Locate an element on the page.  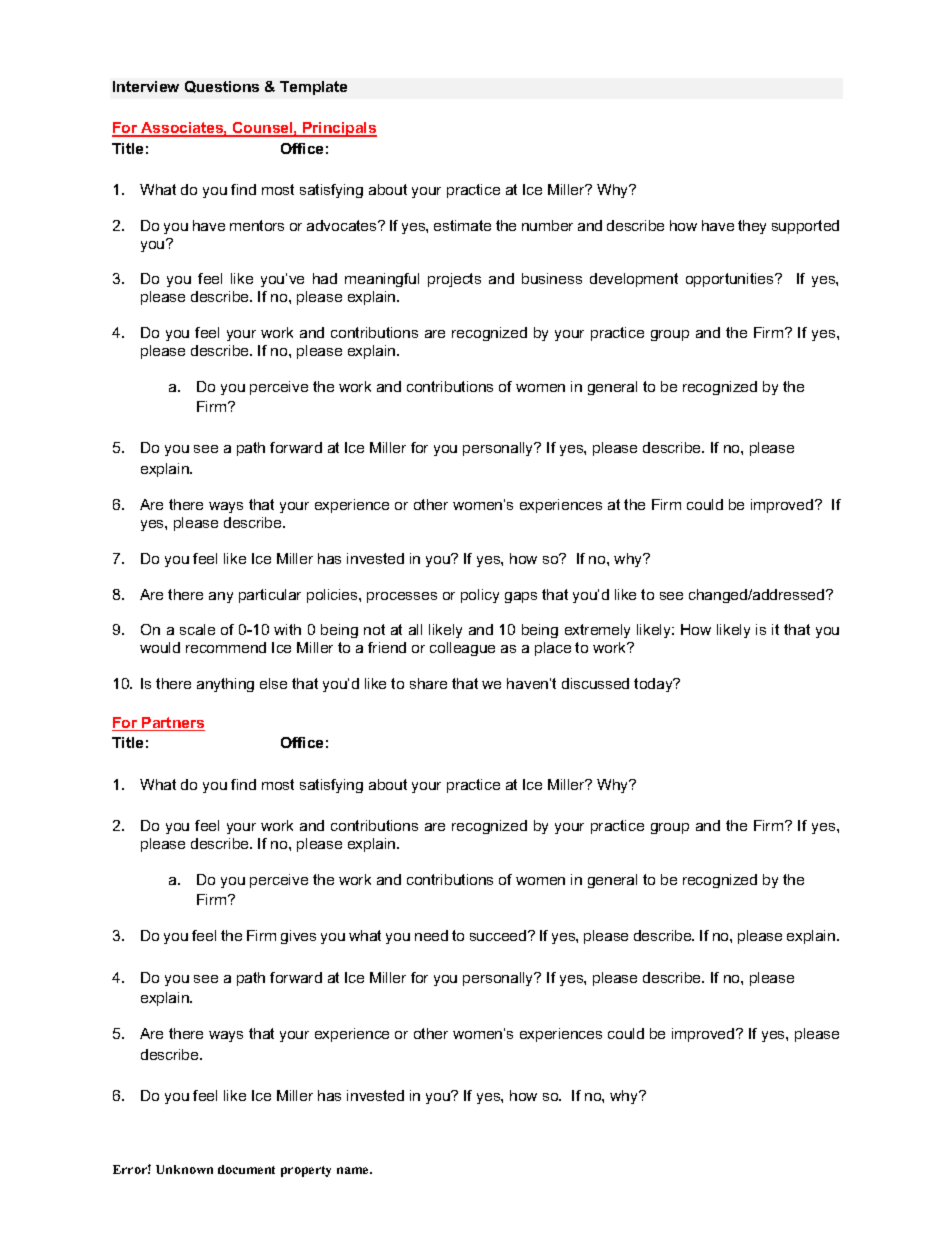
estimate is located at coordinates (462, 225).
